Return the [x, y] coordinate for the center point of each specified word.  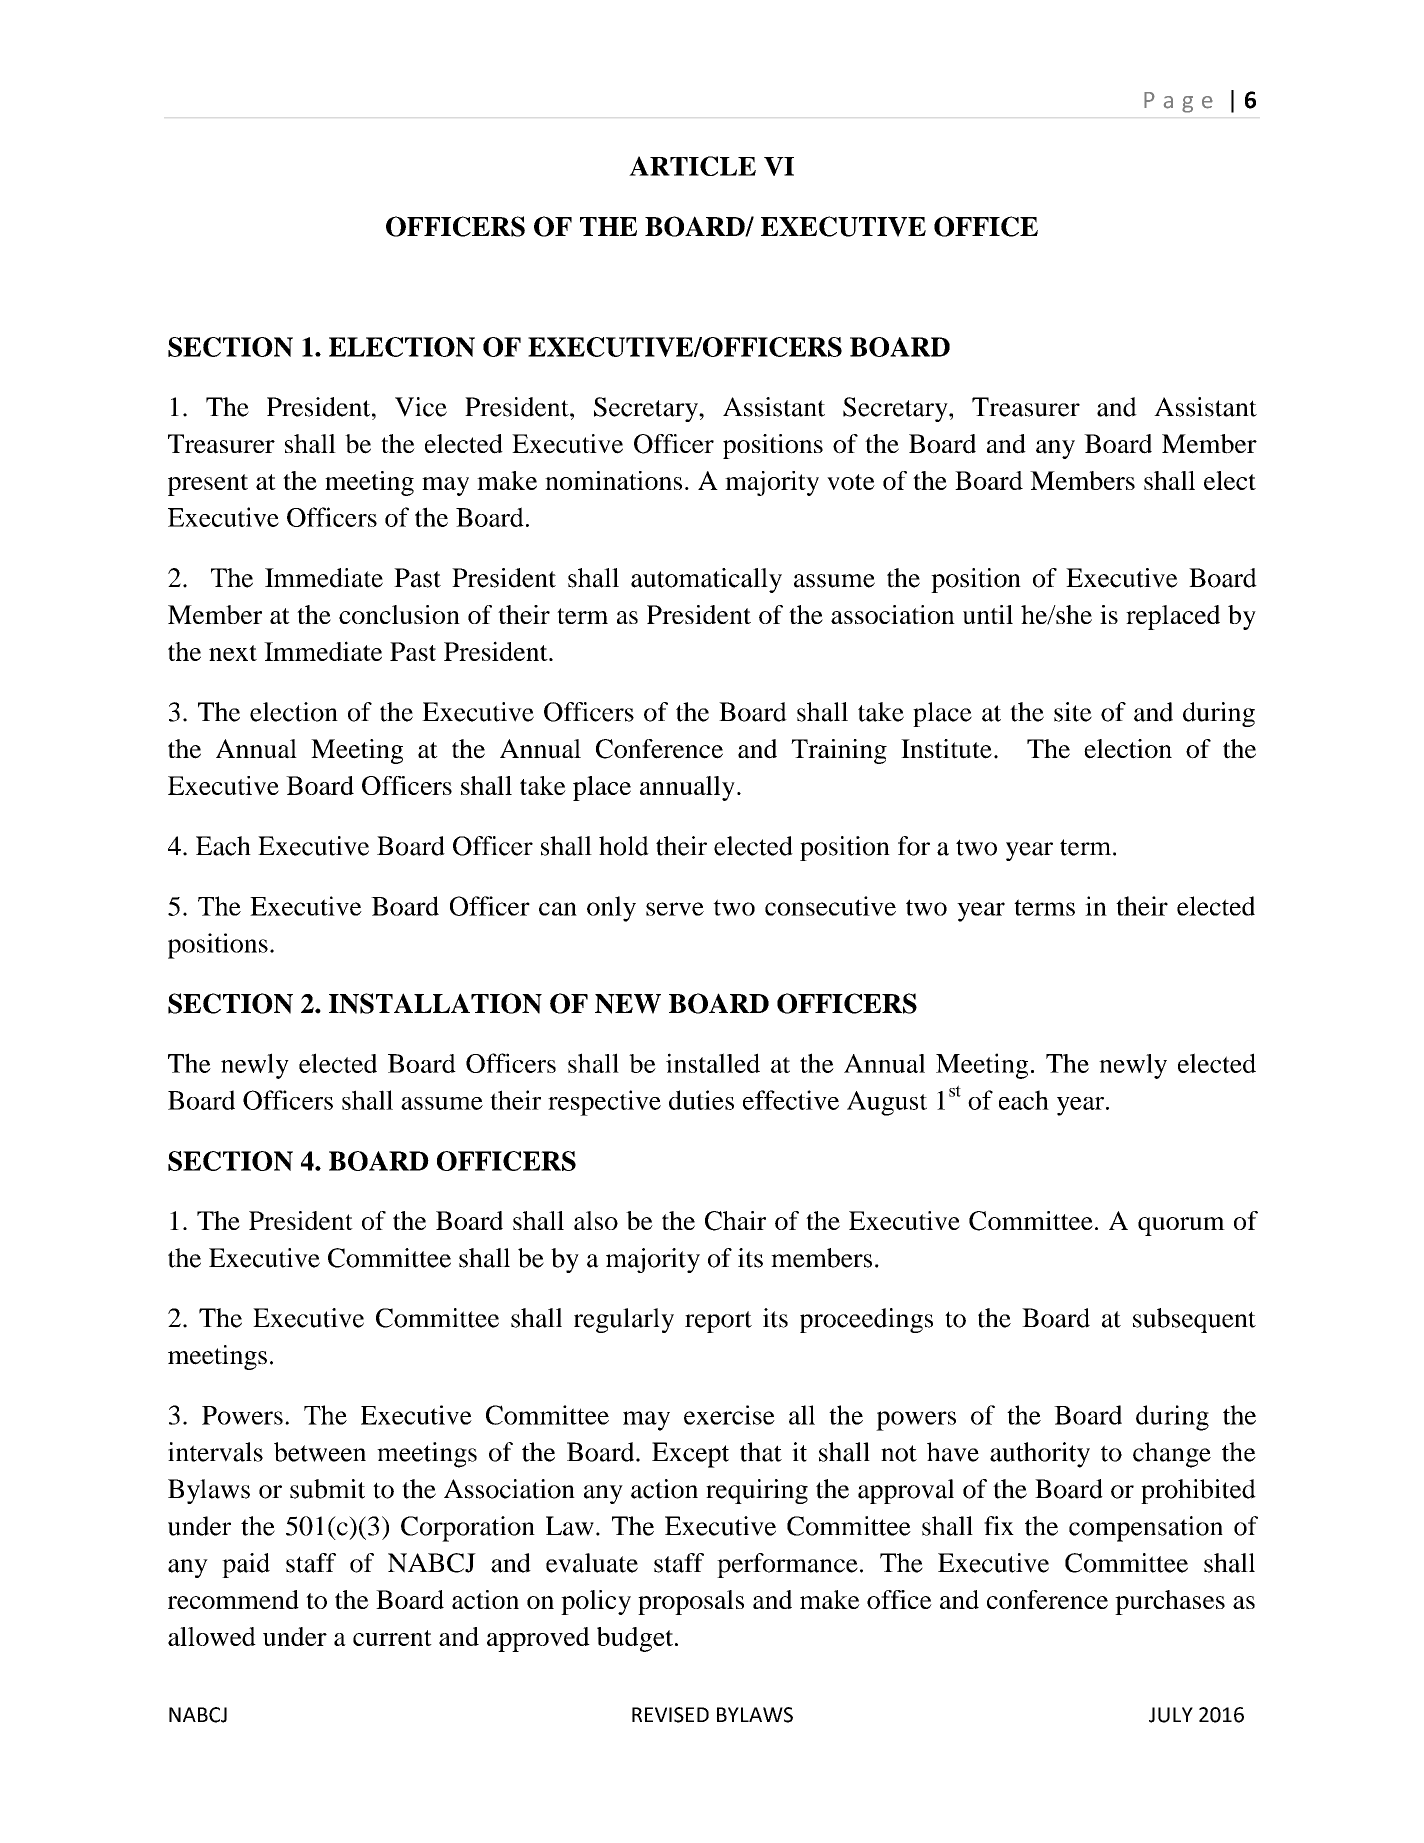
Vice [421, 407]
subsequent [1194, 1320]
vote [851, 482]
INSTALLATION [435, 1003]
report [718, 1322]
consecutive [830, 906]
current [392, 1638]
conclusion [399, 614]
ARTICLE [692, 166]
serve [675, 909]
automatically [706, 580]
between [320, 1452]
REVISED [670, 1715]
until [988, 614]
